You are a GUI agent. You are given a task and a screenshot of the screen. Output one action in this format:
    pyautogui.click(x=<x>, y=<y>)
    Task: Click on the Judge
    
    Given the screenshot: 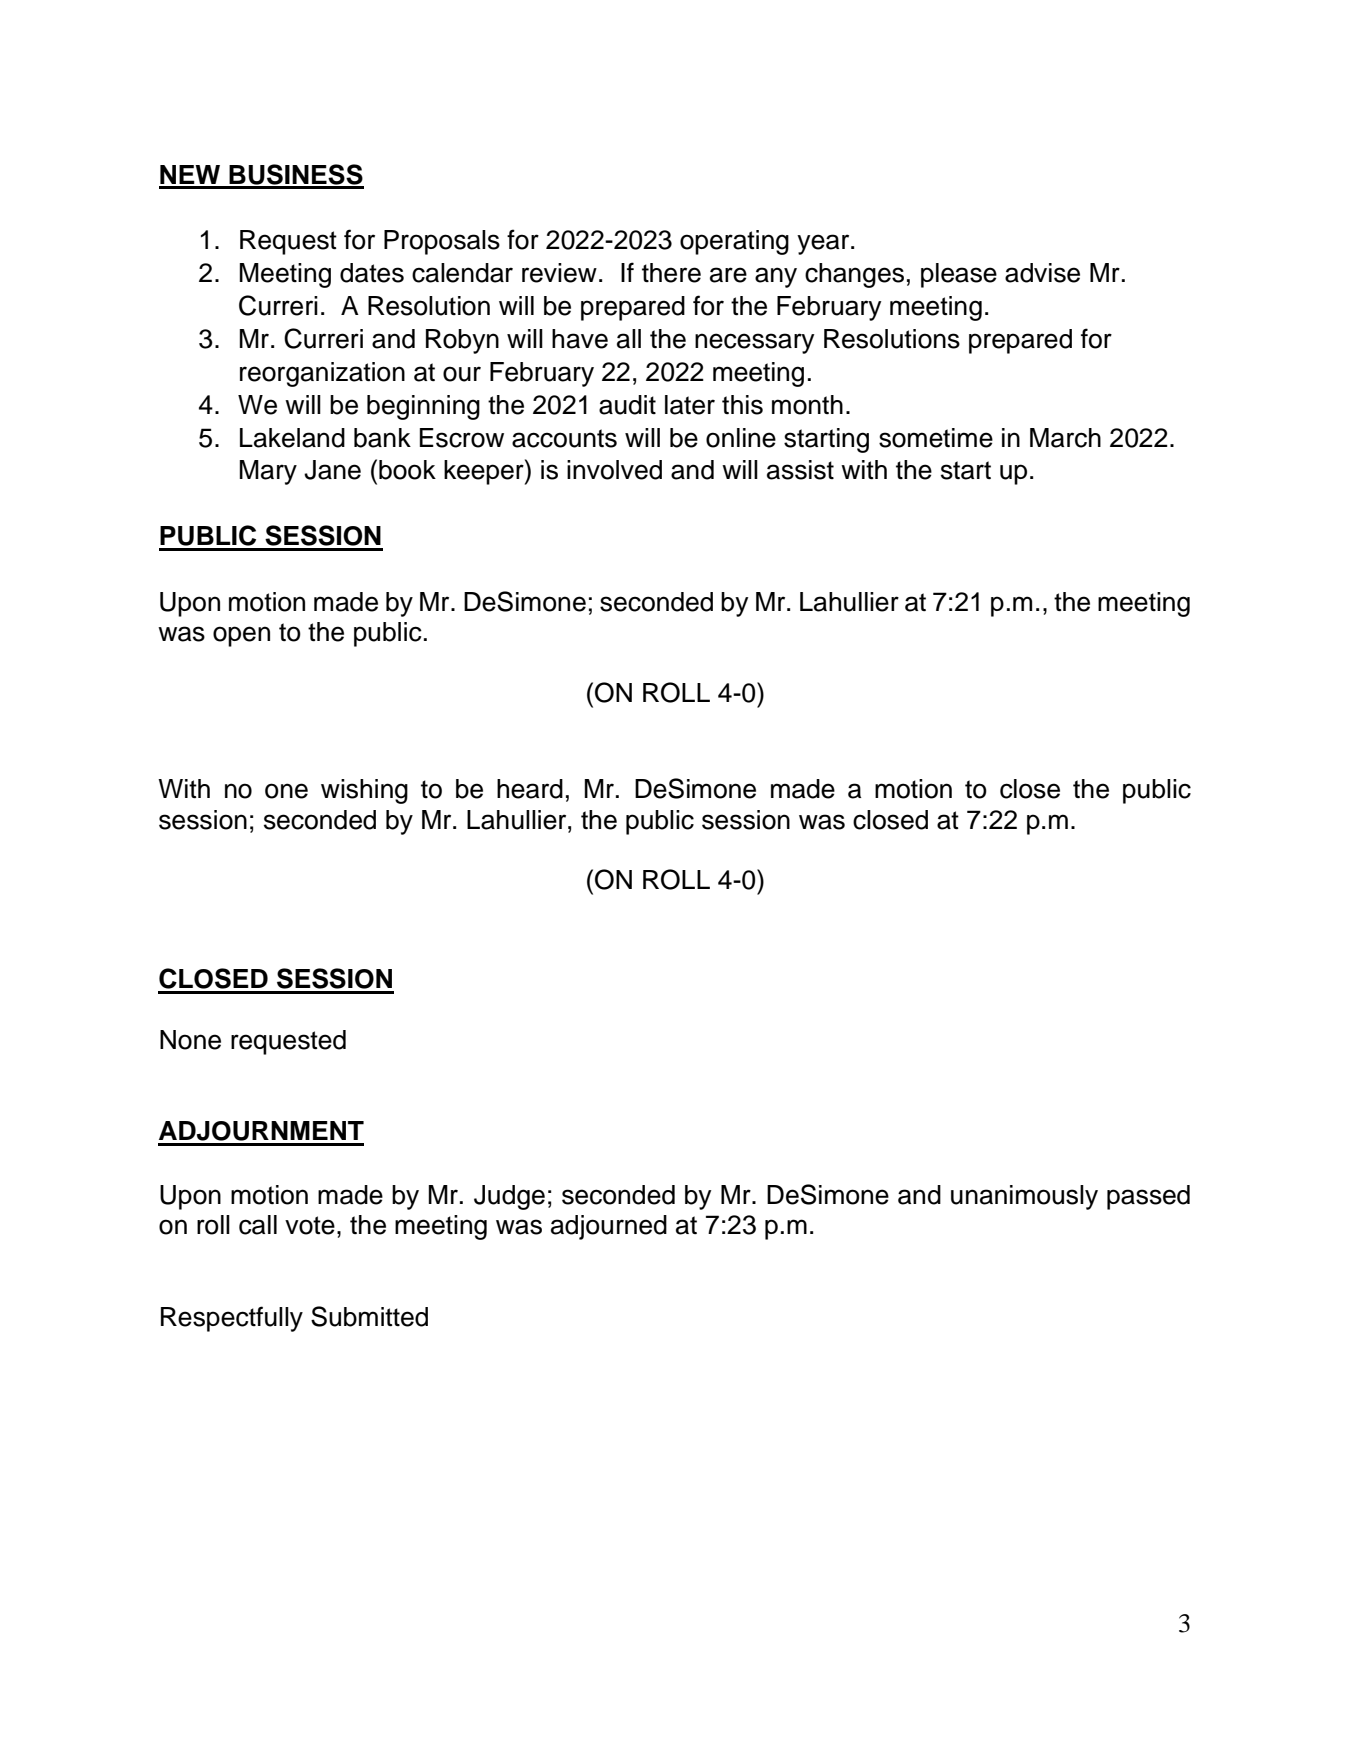 What is the action you would take?
    pyautogui.click(x=509, y=1197)
